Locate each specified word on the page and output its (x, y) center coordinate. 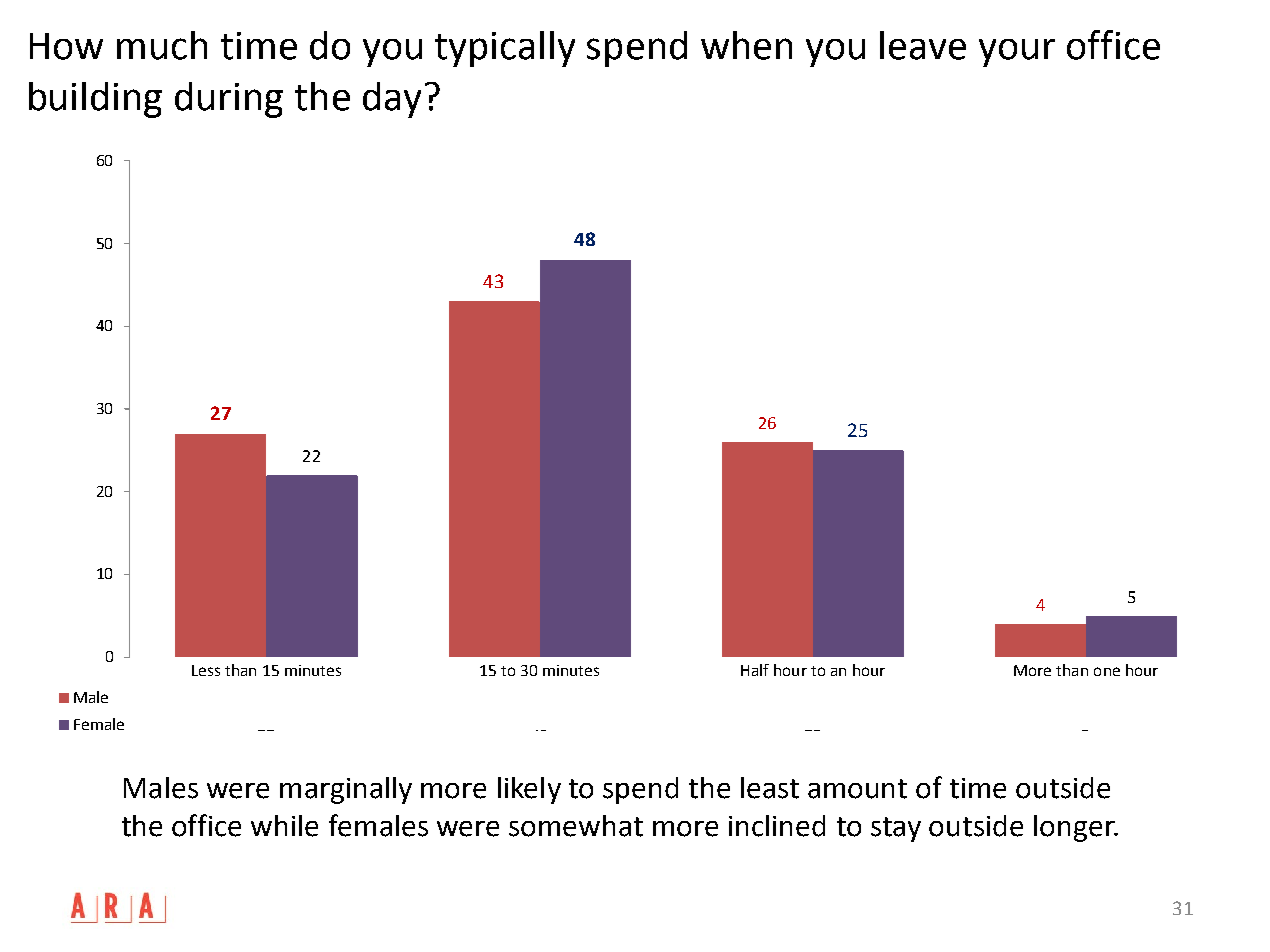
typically (505, 49)
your (1017, 53)
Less (206, 670)
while (284, 826)
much (162, 45)
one (1107, 671)
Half (755, 670)
